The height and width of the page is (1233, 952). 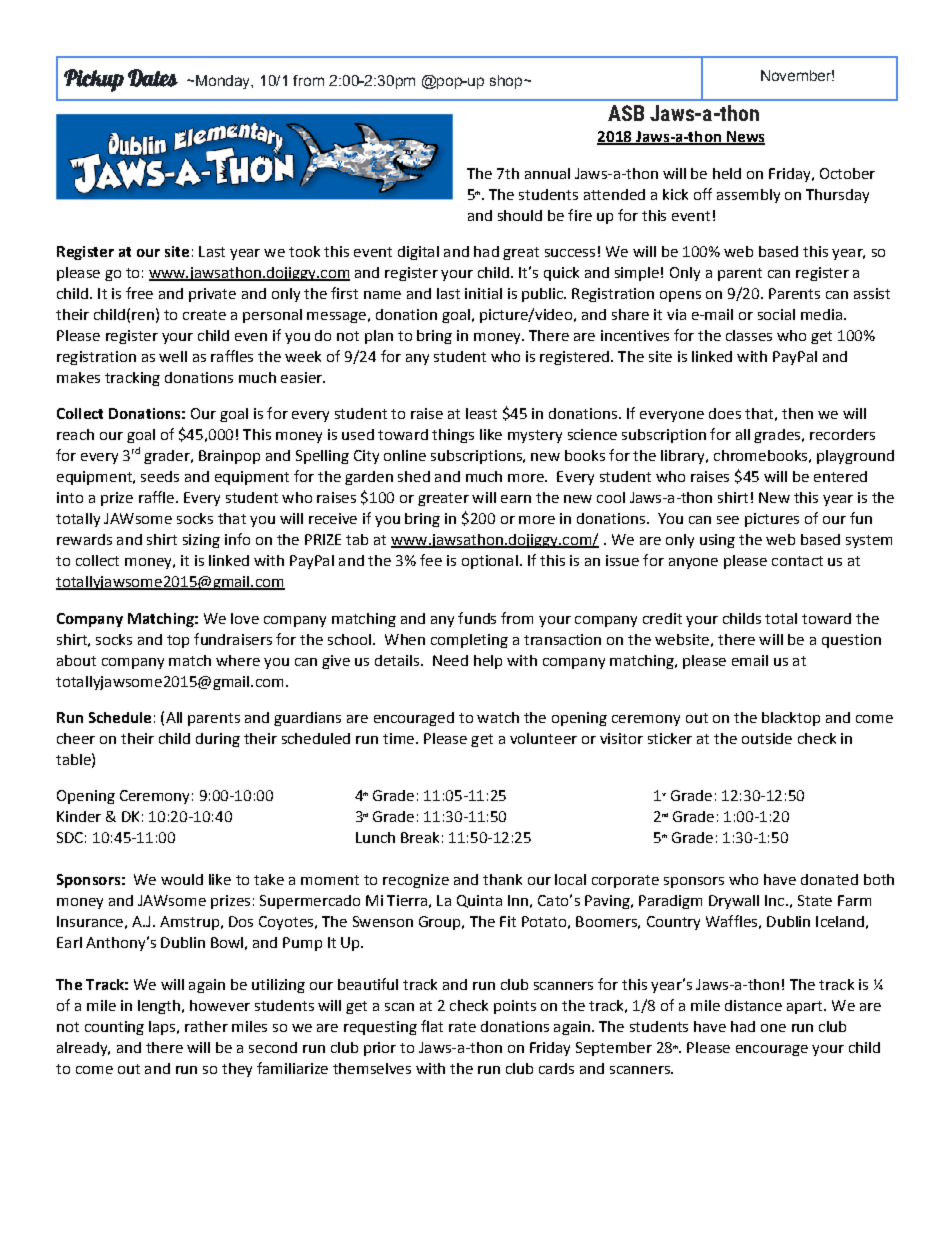 What do you see at coordinates (498, 717) in the page?
I see `watch` at bounding box center [498, 717].
